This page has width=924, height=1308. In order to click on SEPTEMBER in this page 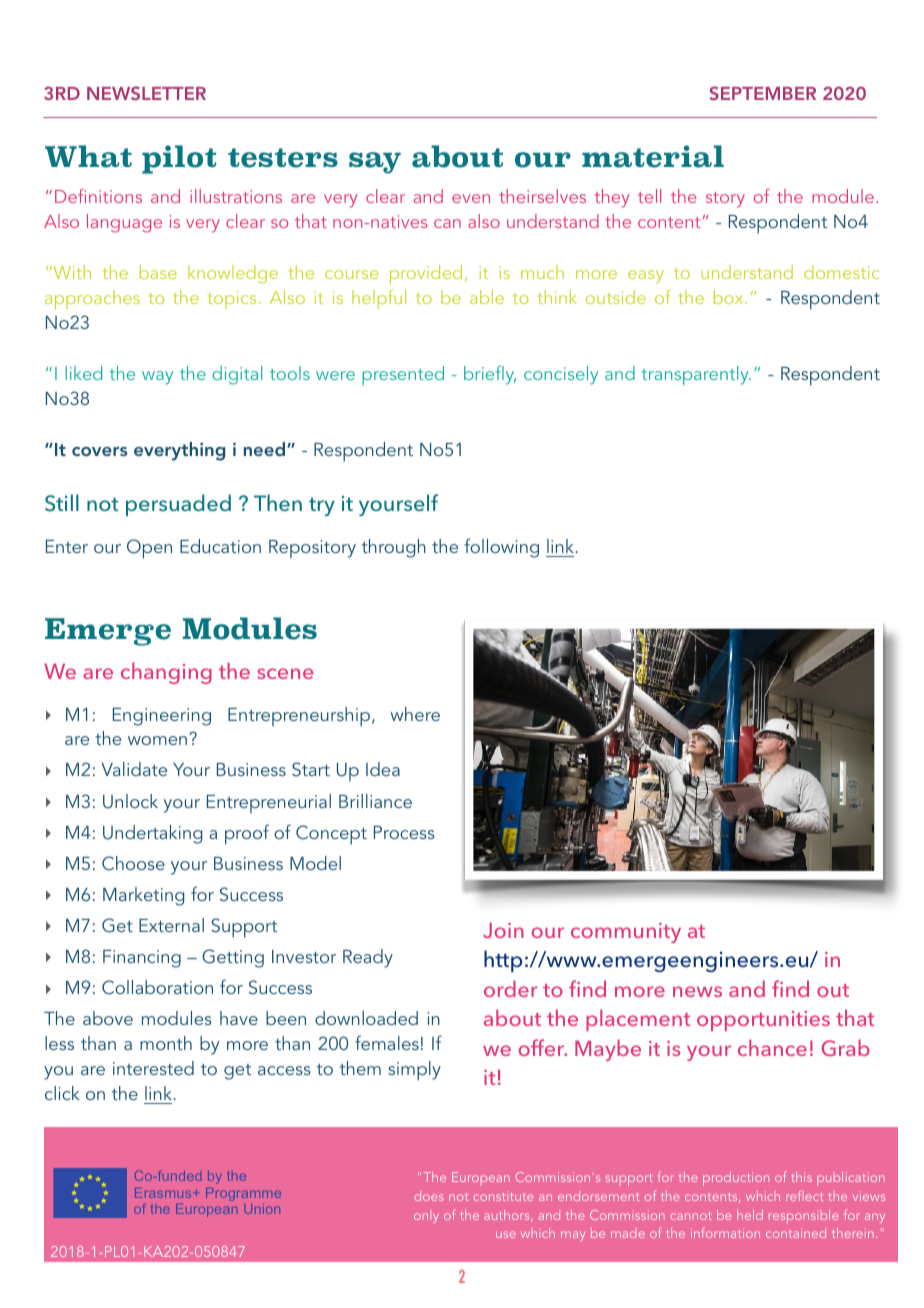, I will do `click(762, 93)`.
